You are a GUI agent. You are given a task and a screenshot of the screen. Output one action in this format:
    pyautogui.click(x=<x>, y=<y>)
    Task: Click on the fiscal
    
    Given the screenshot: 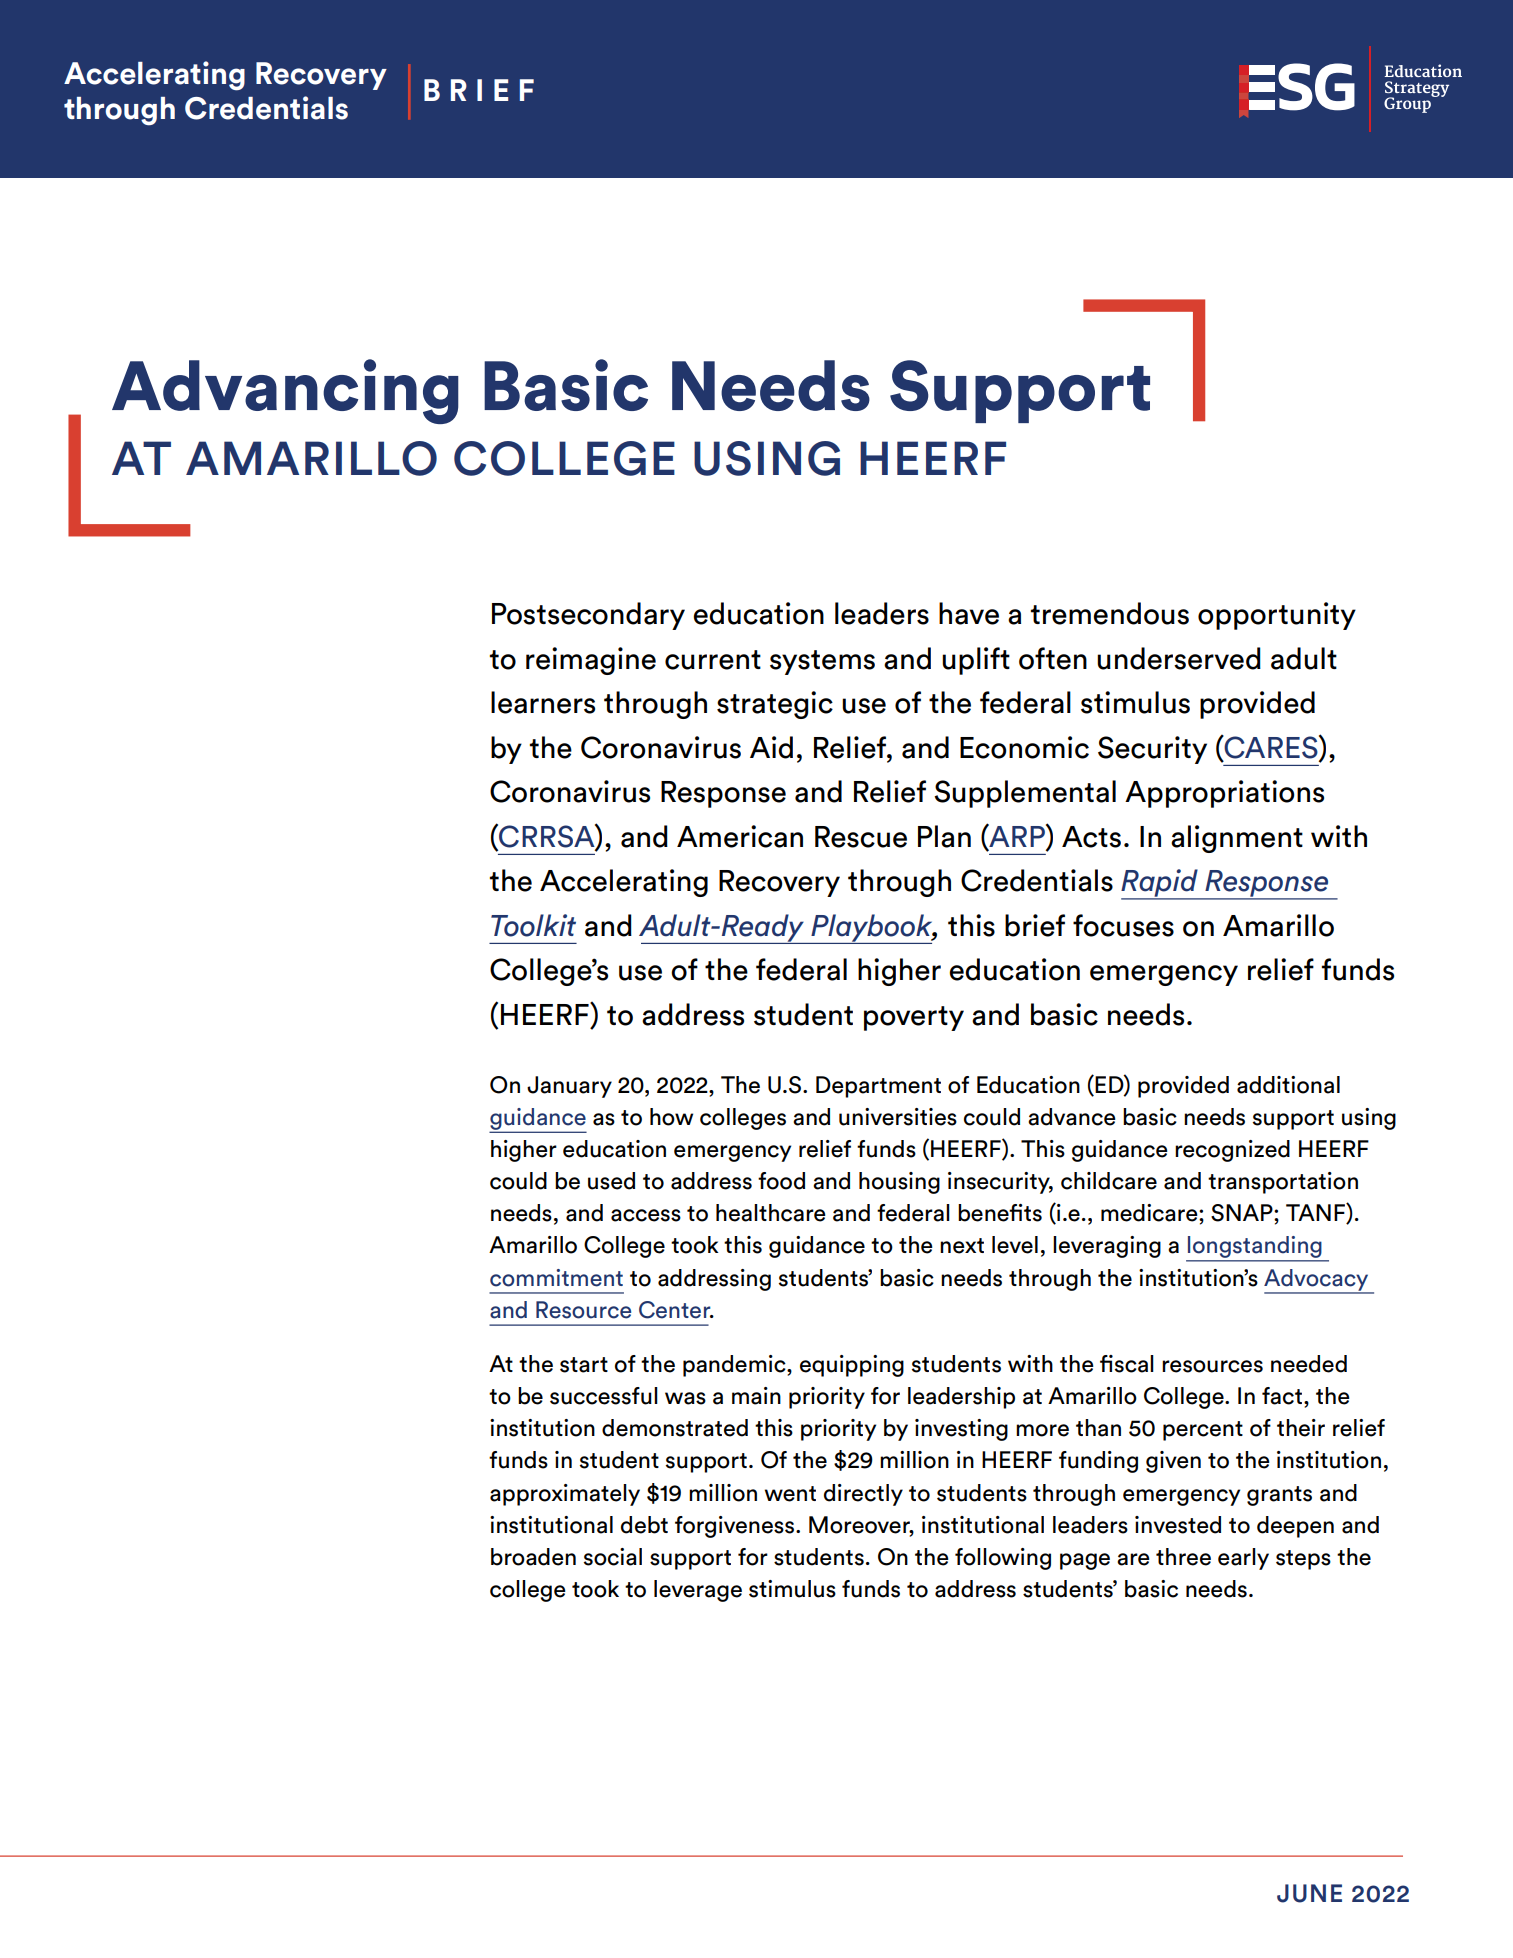 What is the action you would take?
    pyautogui.click(x=1127, y=1364)
